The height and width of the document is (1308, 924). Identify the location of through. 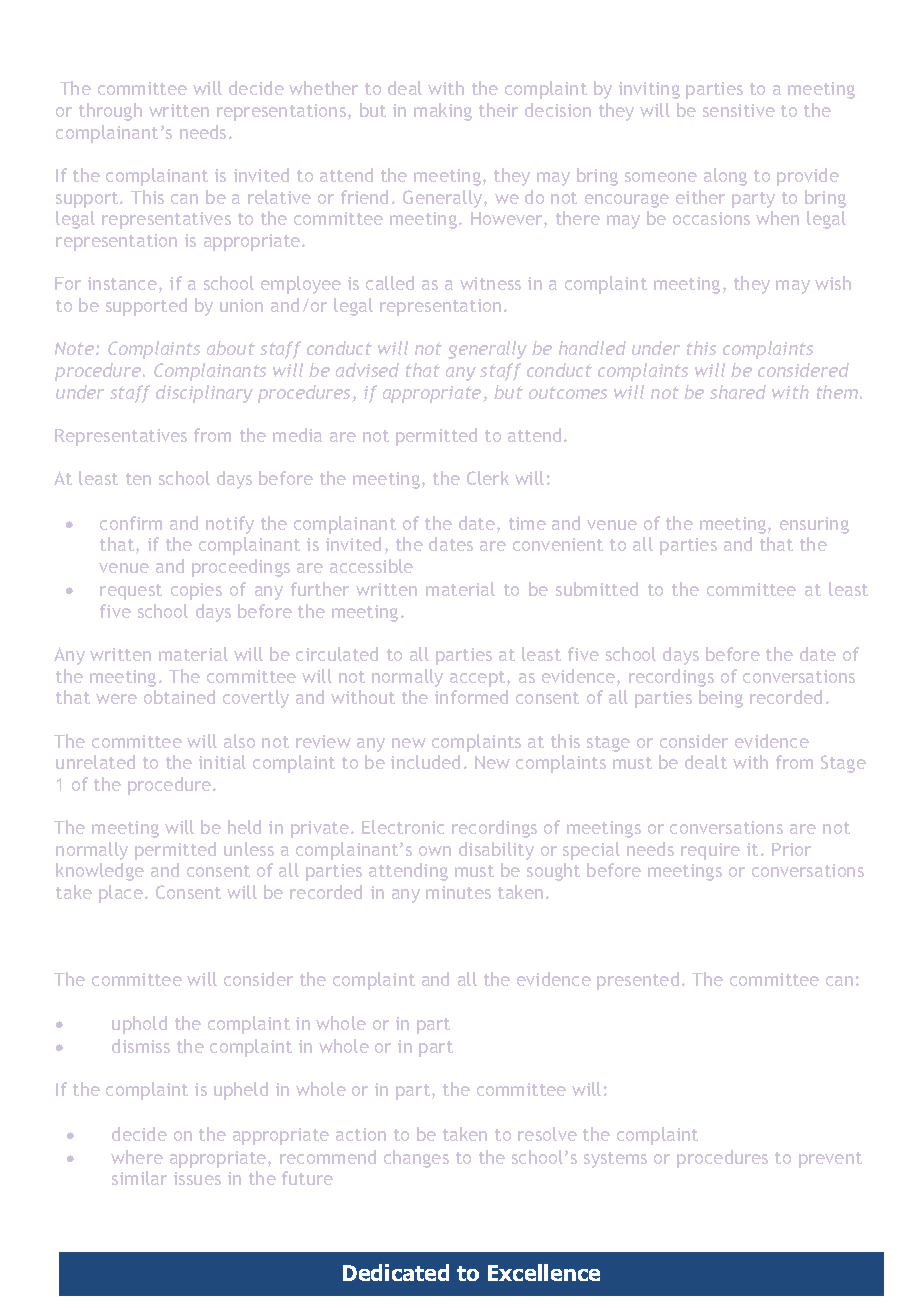
(110, 112).
